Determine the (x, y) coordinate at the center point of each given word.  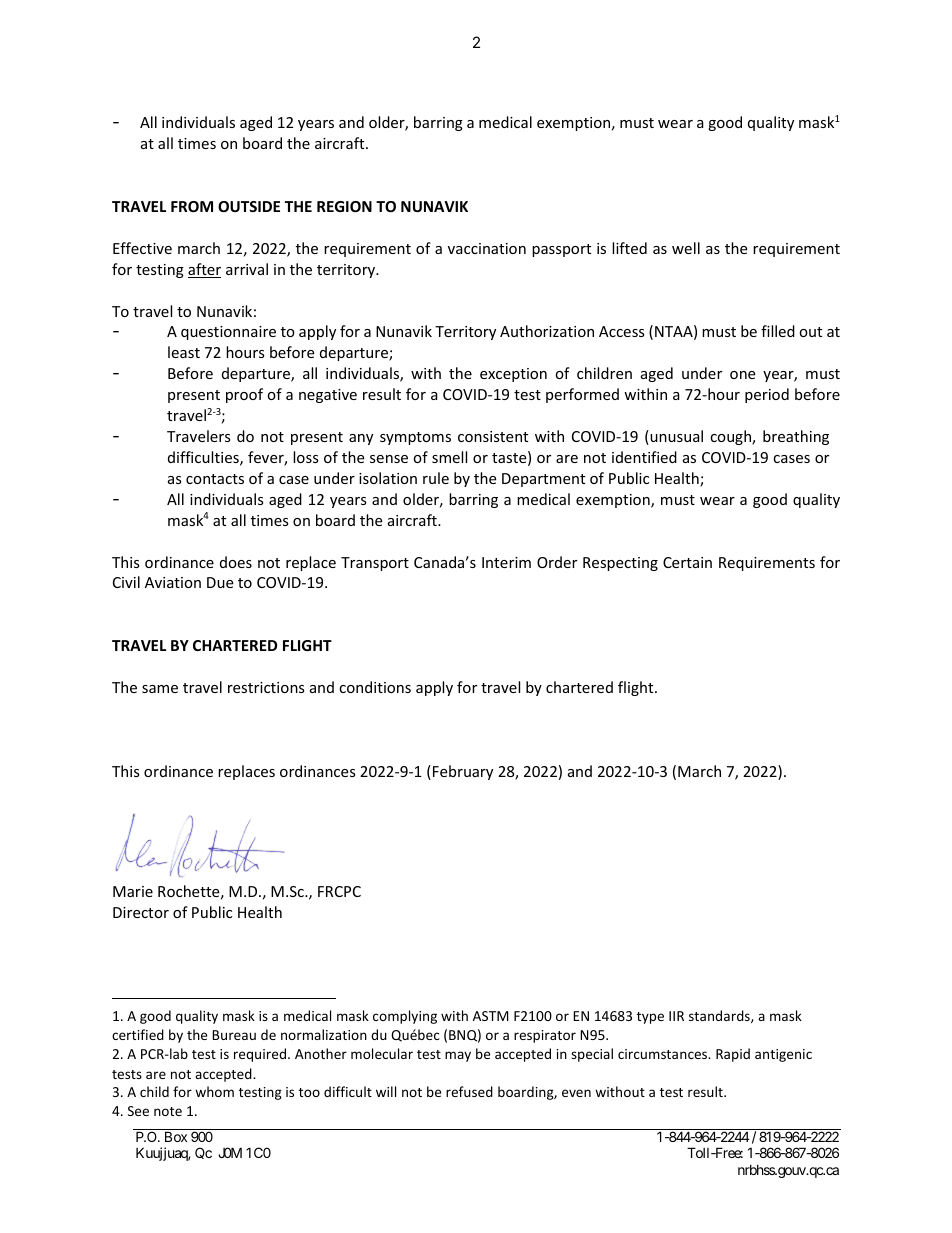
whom (214, 1091)
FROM (192, 206)
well (686, 248)
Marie (133, 891)
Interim (506, 562)
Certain (687, 562)
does (236, 562)
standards (720, 1016)
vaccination (487, 248)
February (463, 772)
